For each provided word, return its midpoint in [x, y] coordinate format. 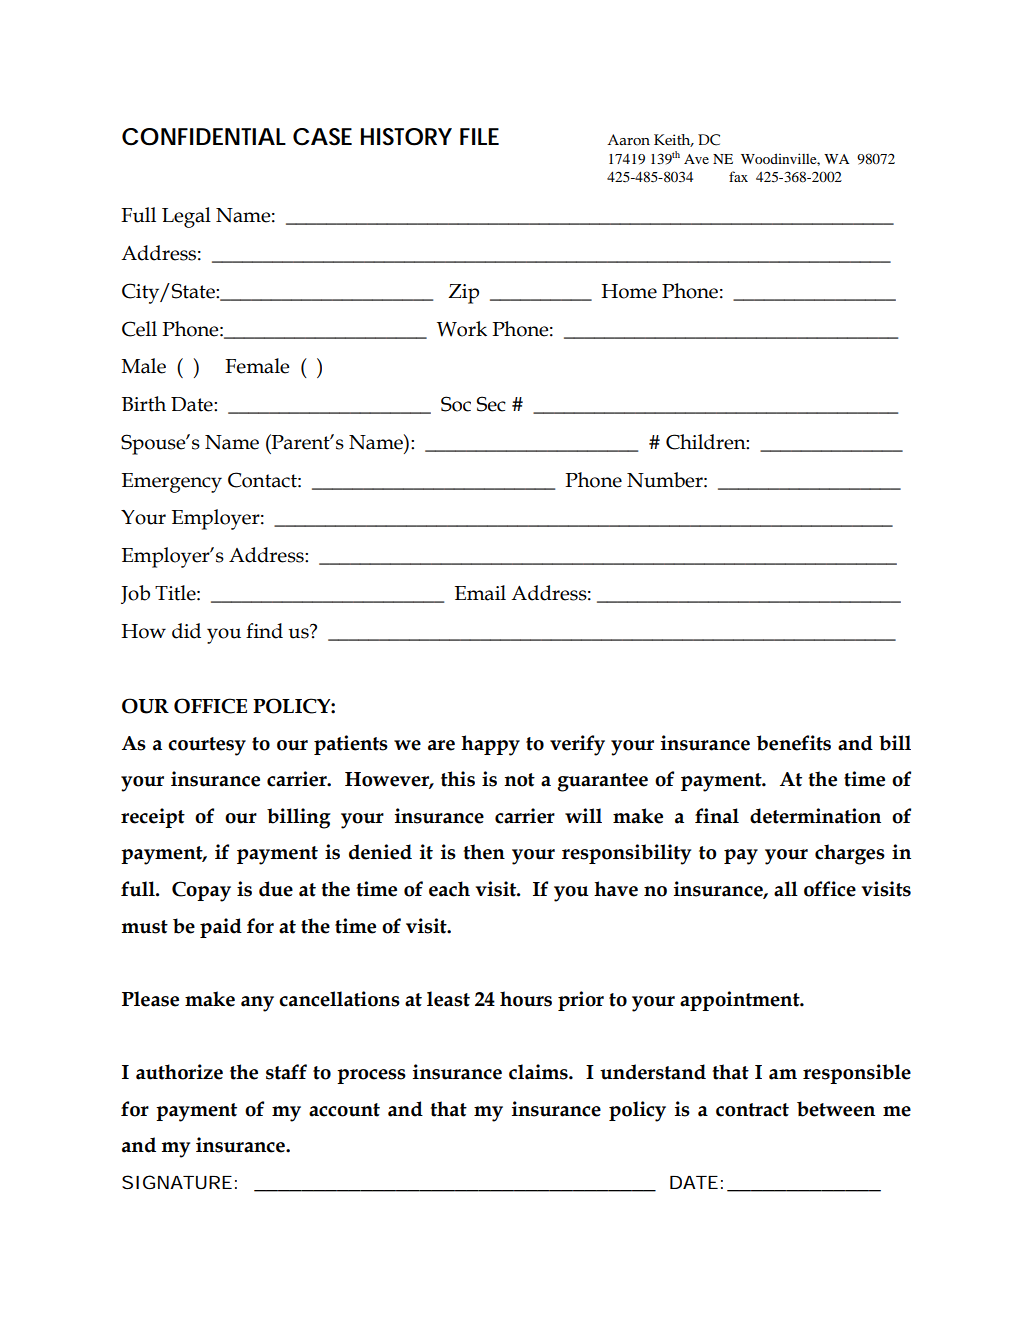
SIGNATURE [177, 1182]
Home [629, 291]
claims [539, 1072]
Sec [491, 404]
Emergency [172, 483]
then [484, 852]
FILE [479, 136]
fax [738, 176]
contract [752, 1110]
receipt [153, 818]
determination [815, 816]
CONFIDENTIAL [204, 137]
